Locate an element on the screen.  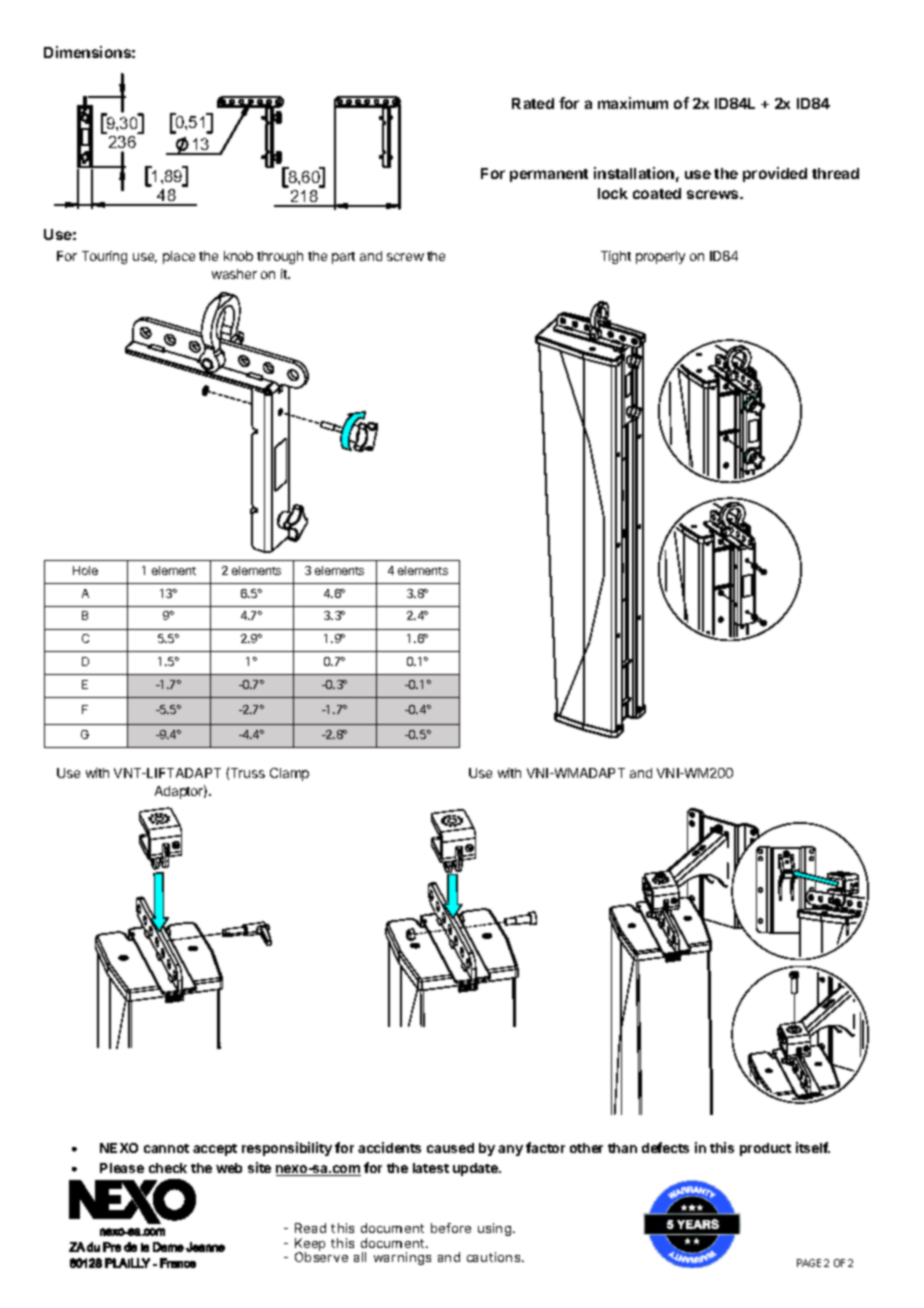
before is located at coordinates (451, 1228).
